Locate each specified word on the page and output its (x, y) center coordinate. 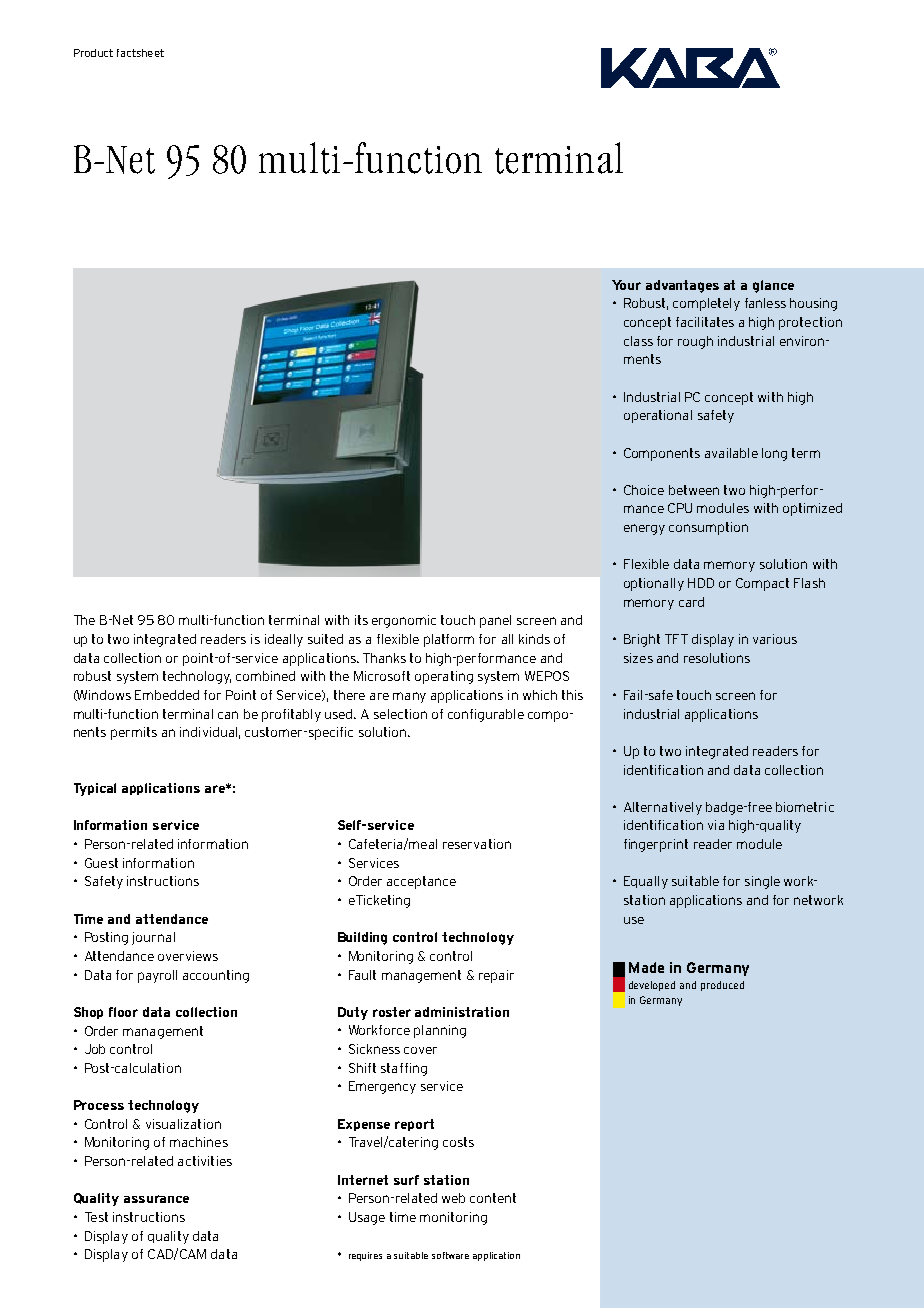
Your (626, 285)
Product (93, 53)
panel (495, 621)
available (731, 453)
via (716, 825)
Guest (101, 863)
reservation (477, 844)
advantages (682, 286)
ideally (284, 640)
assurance (156, 1199)
